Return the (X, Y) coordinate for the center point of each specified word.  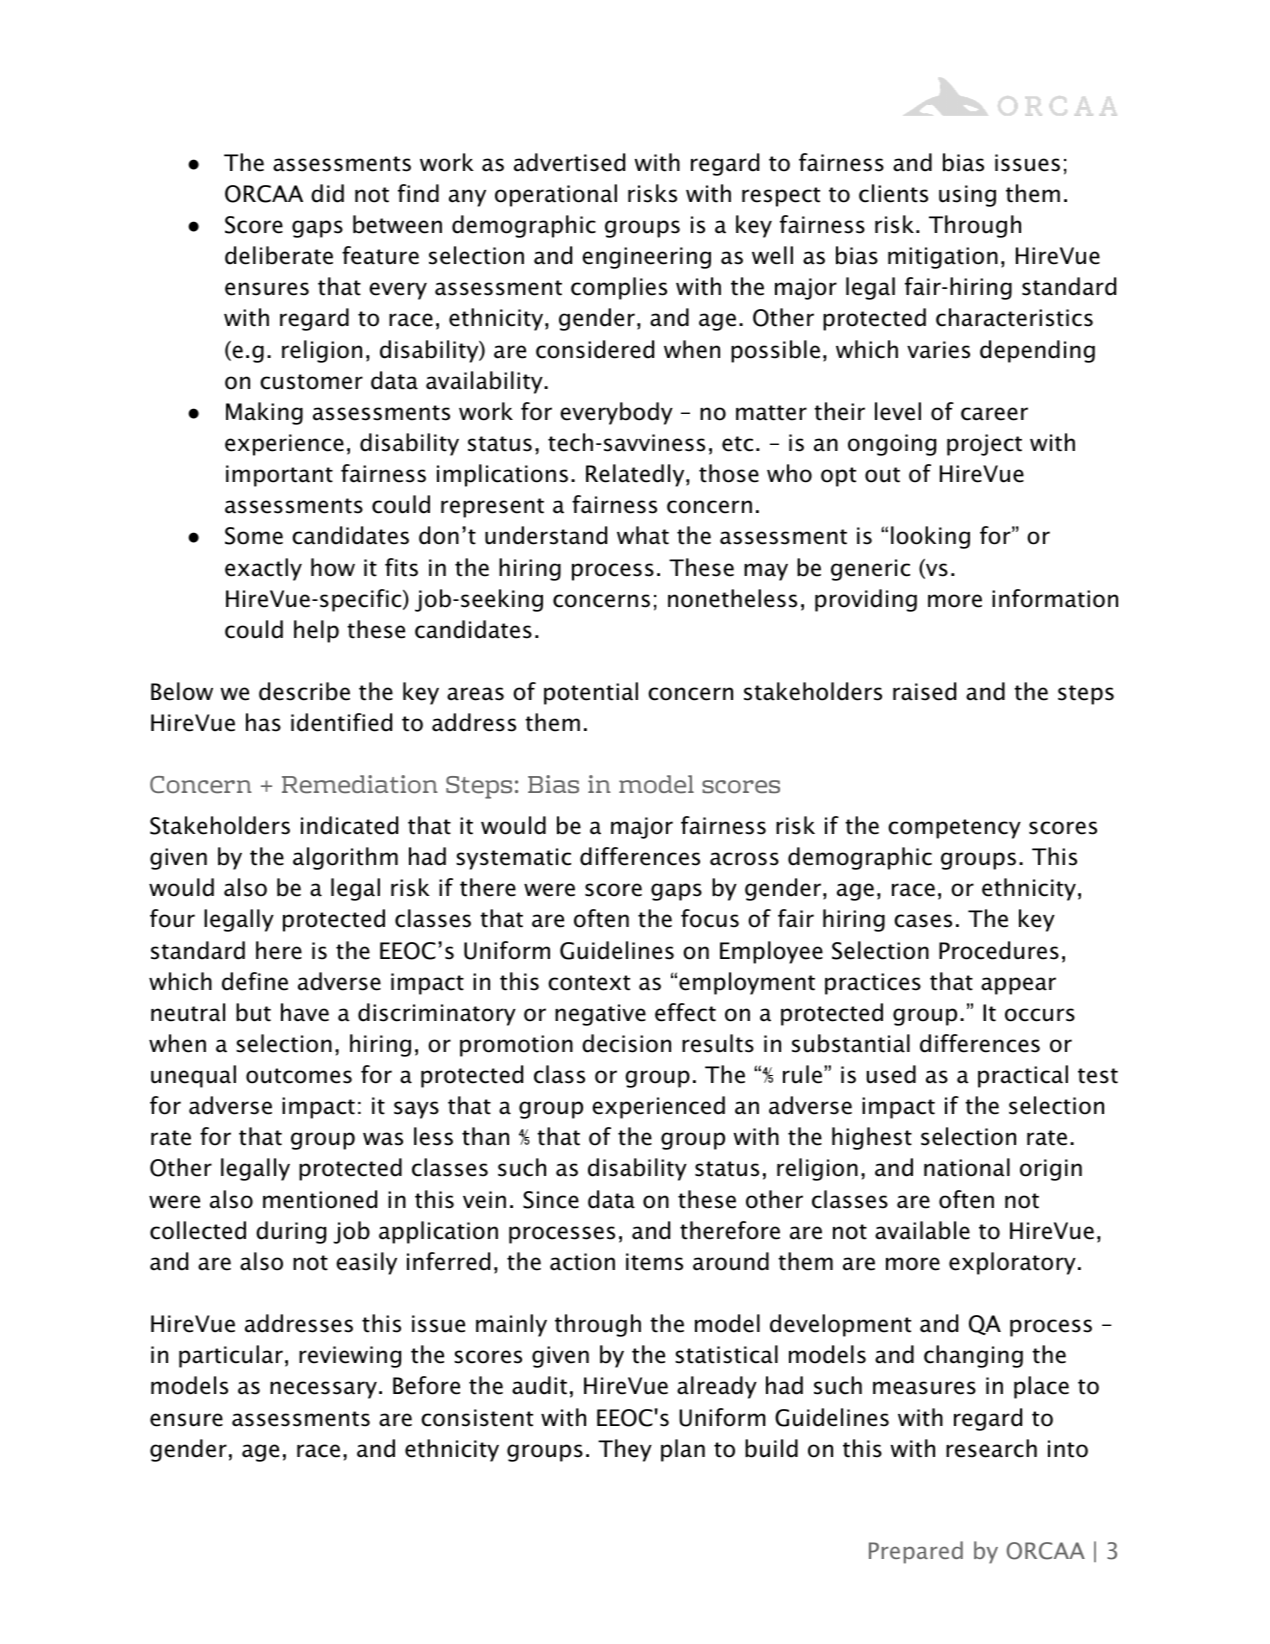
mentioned (320, 1199)
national (967, 1167)
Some (254, 536)
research (991, 1448)
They (625, 1450)
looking (930, 537)
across (744, 859)
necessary (323, 1390)
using (967, 196)
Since (551, 1200)
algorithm (345, 858)
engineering (646, 258)
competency (954, 829)
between (397, 224)
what (643, 535)
